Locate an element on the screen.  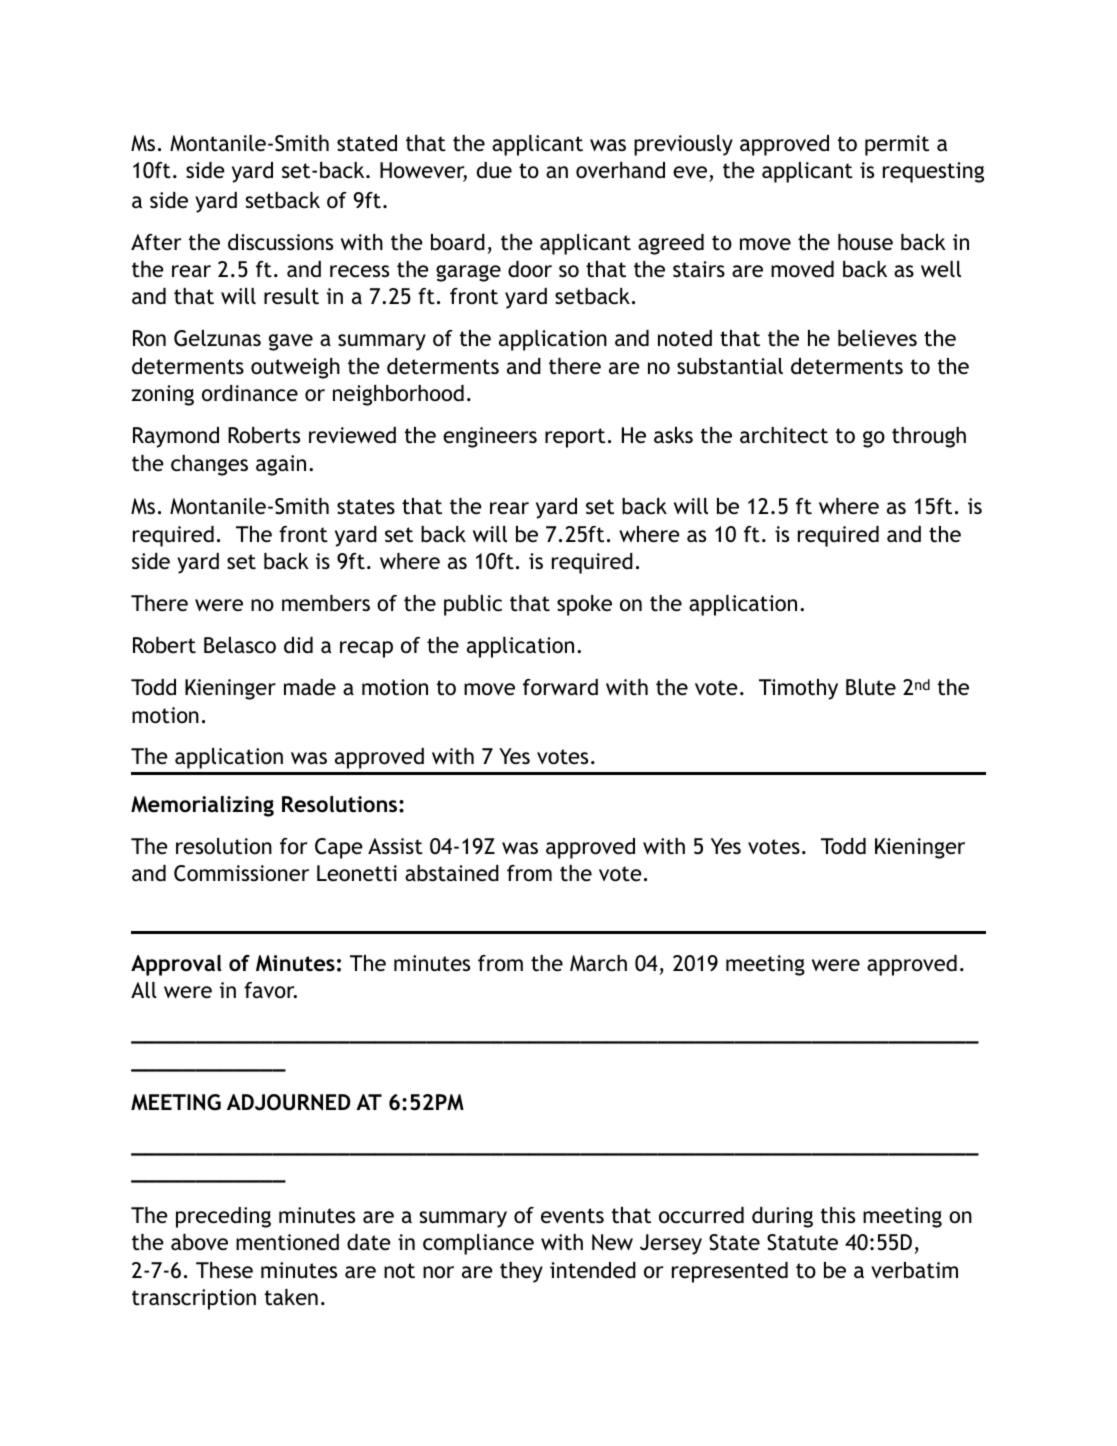
ordinance is located at coordinates (250, 393).
